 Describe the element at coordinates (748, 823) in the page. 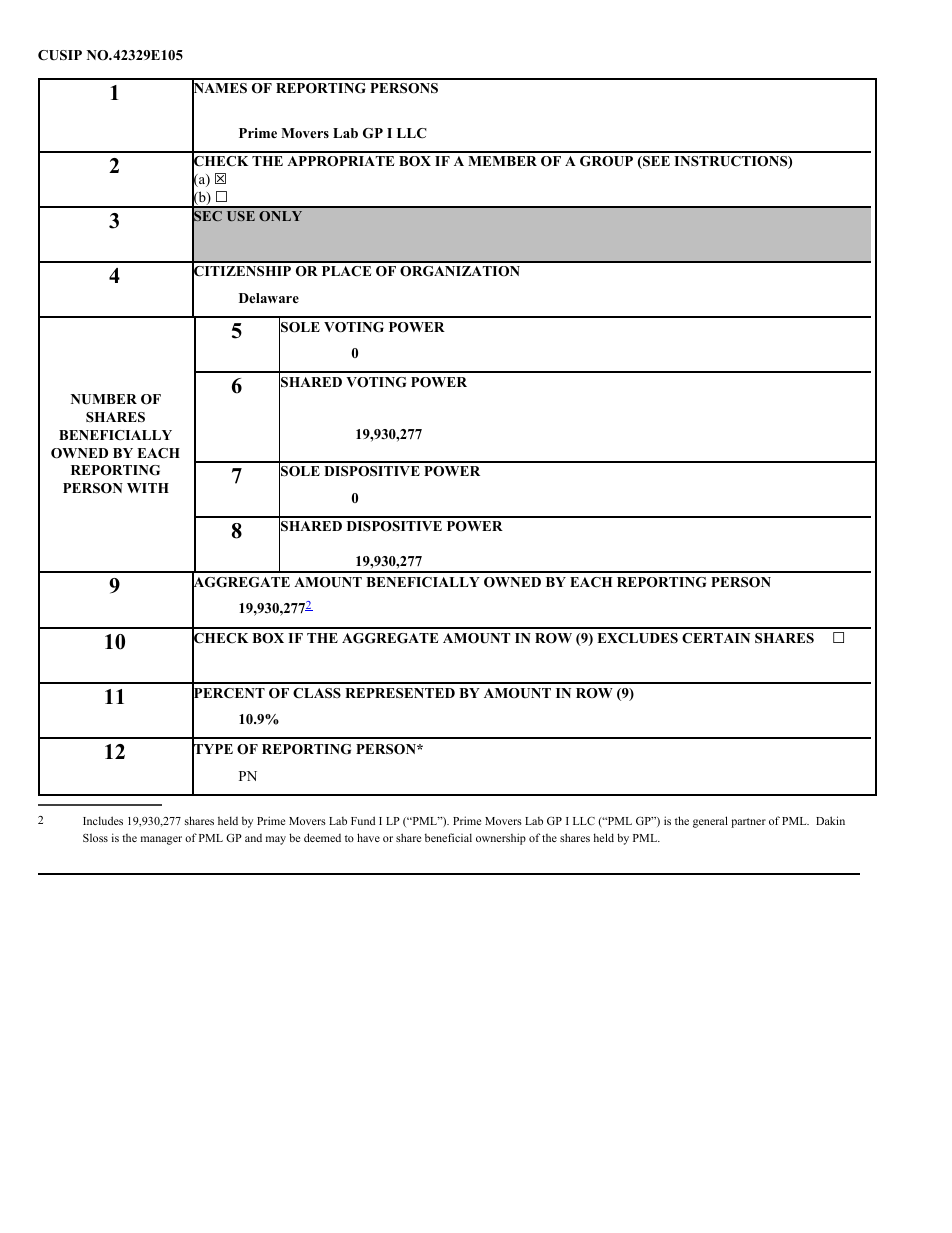

I see `partner` at that location.
